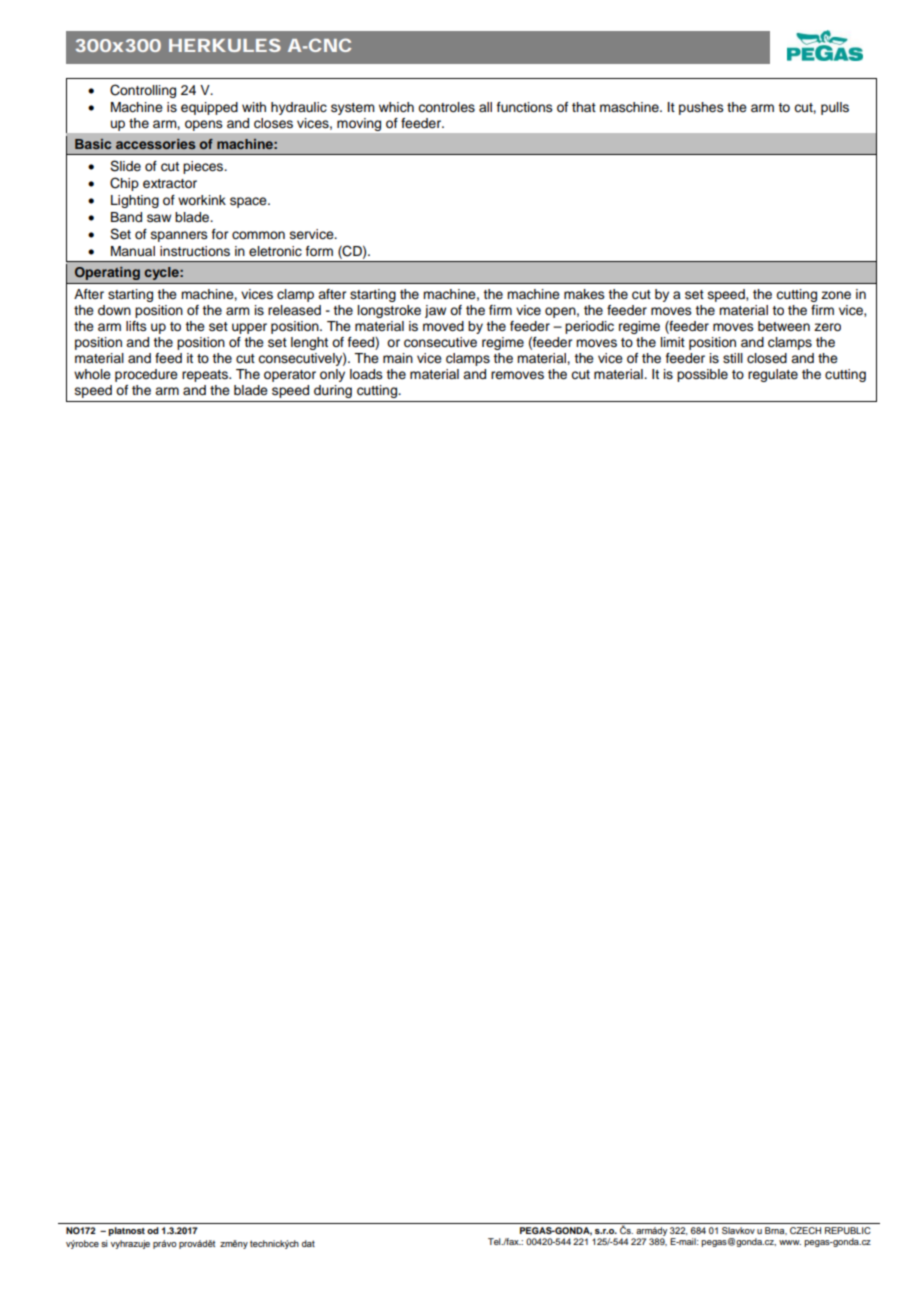  What do you see at coordinates (156, 144) in the screenshot?
I see `accessories` at bounding box center [156, 144].
